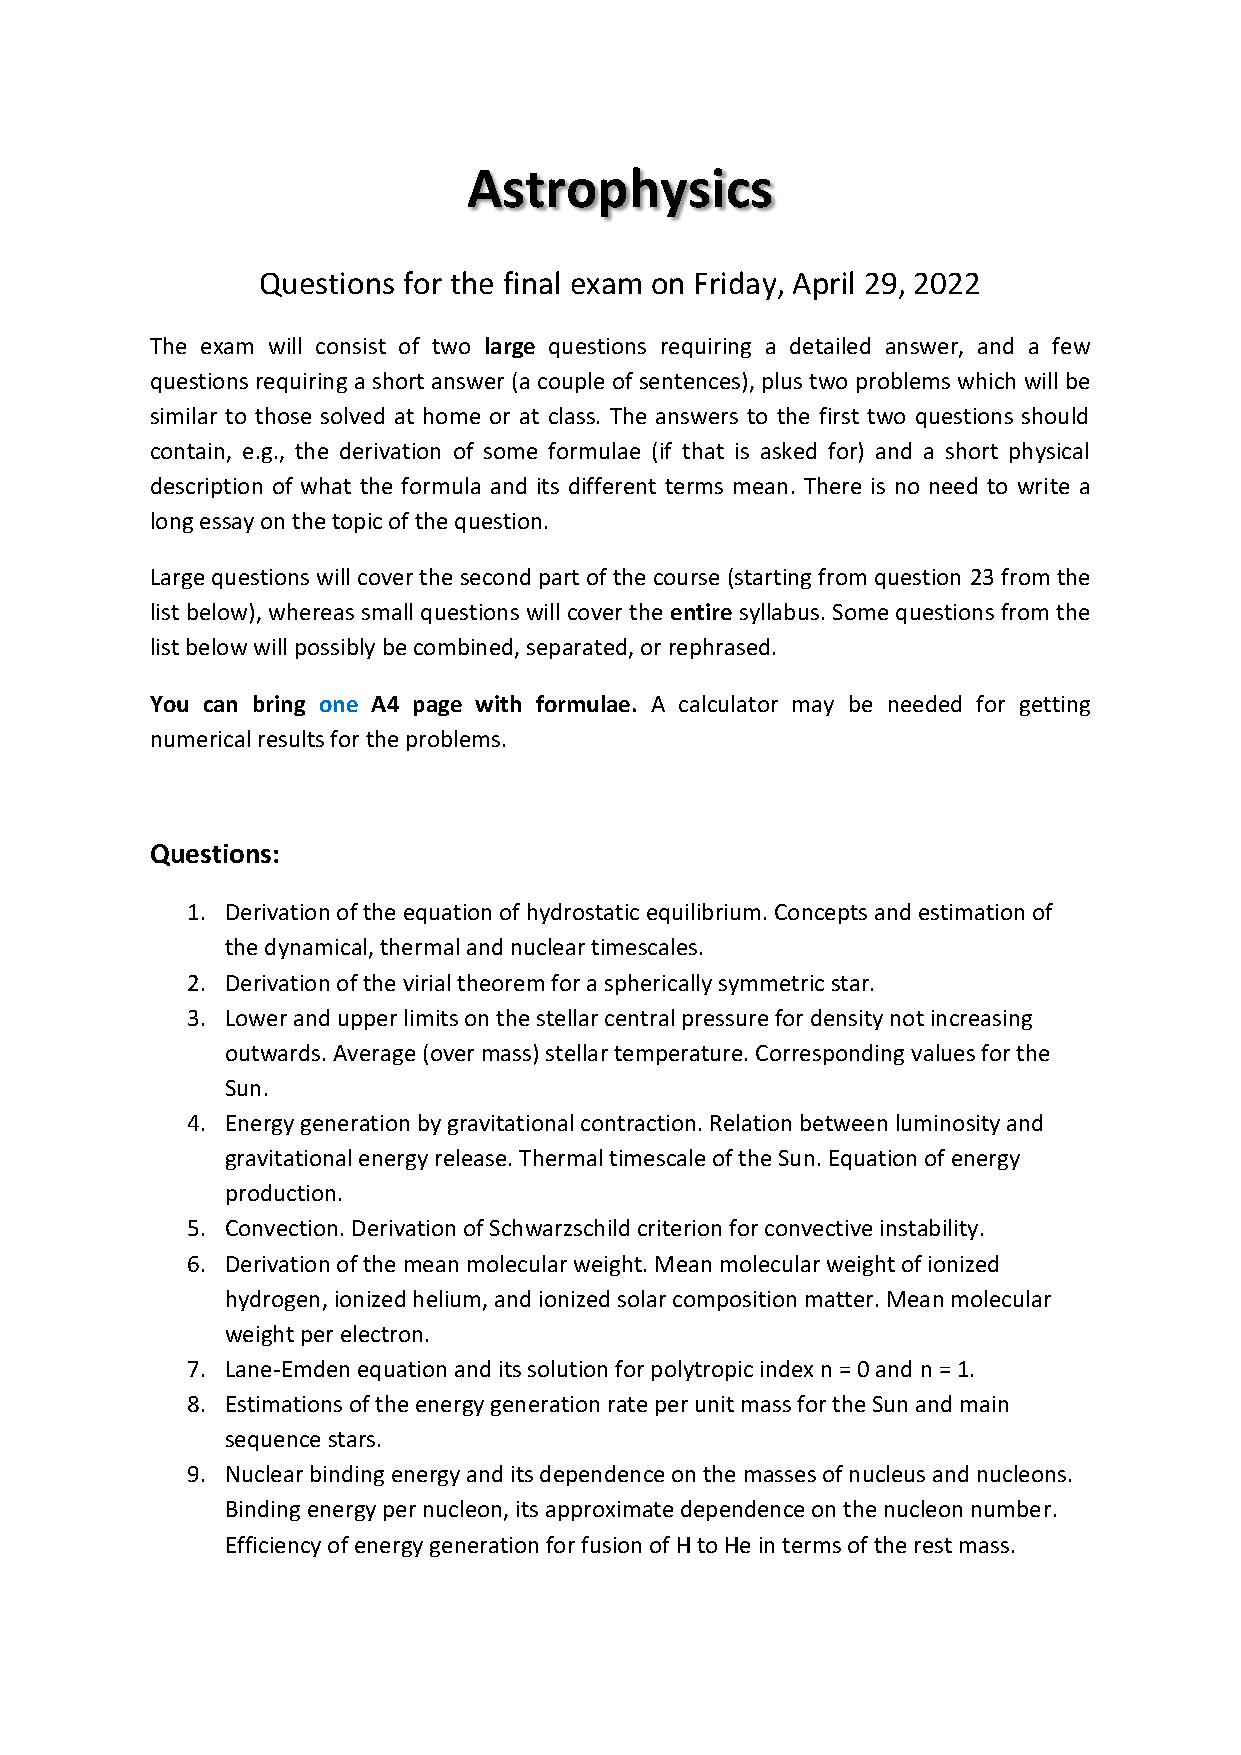 This screenshot has width=1241, height=1755. What do you see at coordinates (609, 1511) in the screenshot?
I see `approximate` at bounding box center [609, 1511].
